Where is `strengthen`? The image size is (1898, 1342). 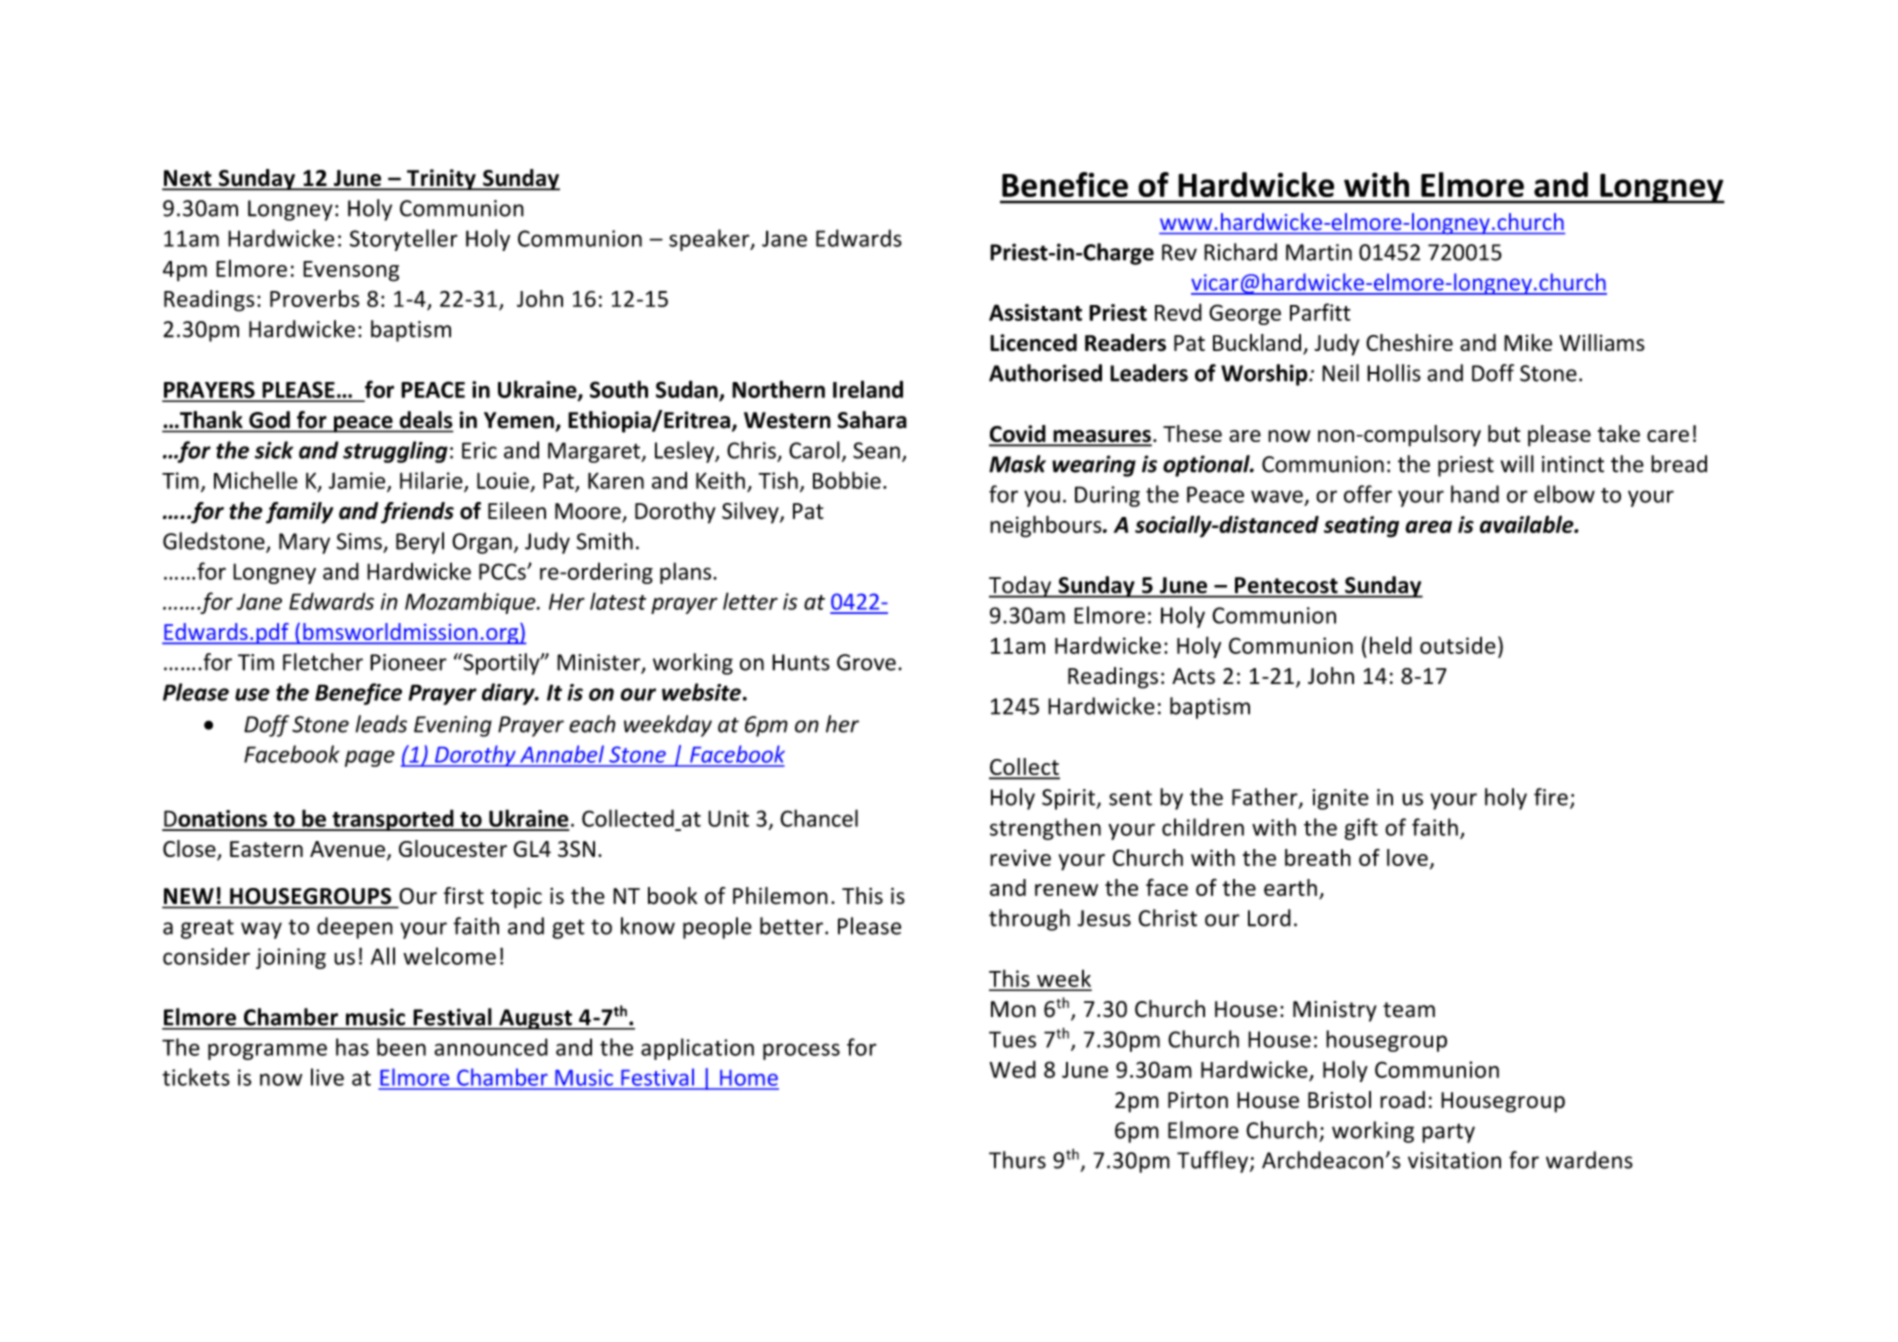
strengthen is located at coordinates (1045, 829).
